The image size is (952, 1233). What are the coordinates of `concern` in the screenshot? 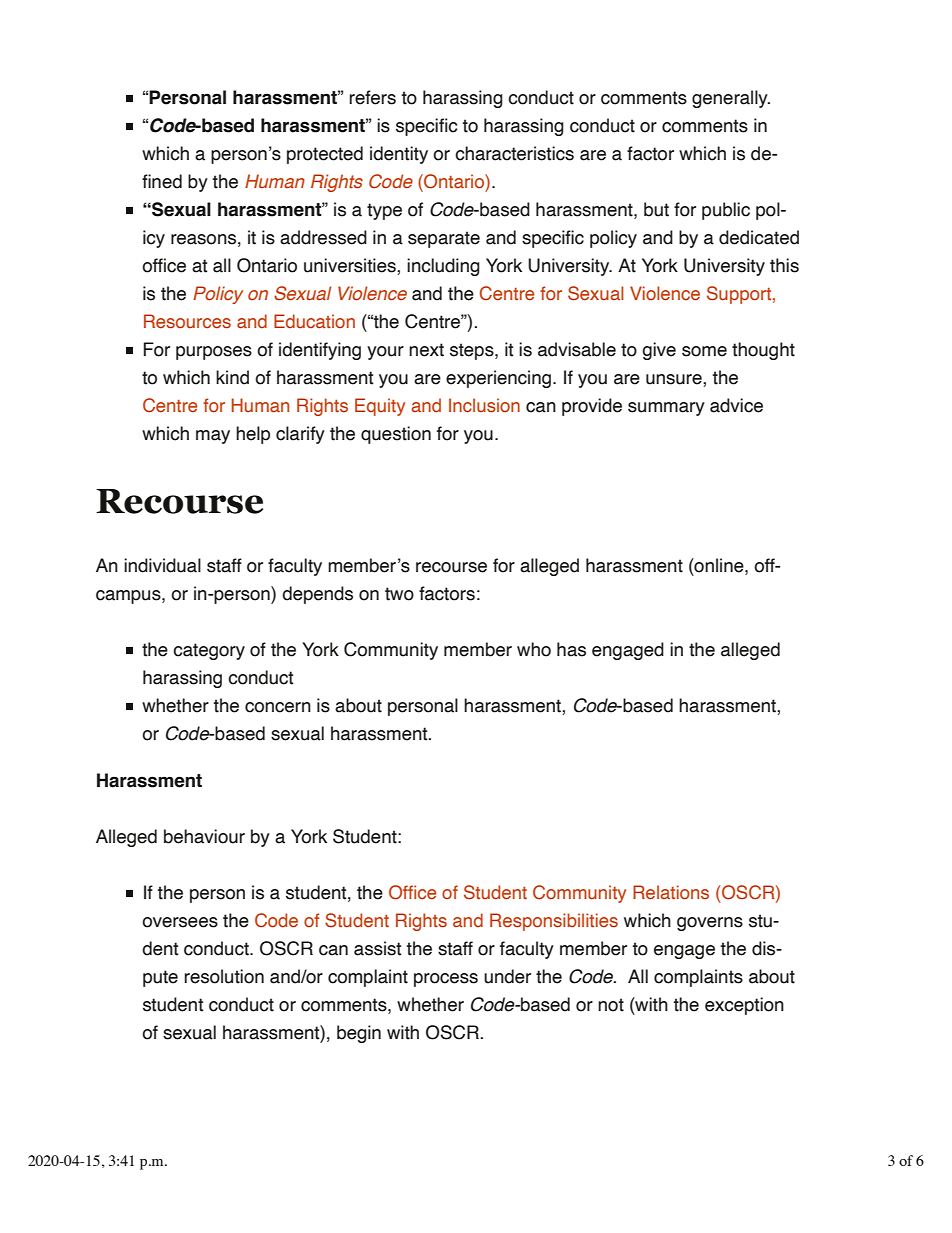 It's located at (278, 707).
